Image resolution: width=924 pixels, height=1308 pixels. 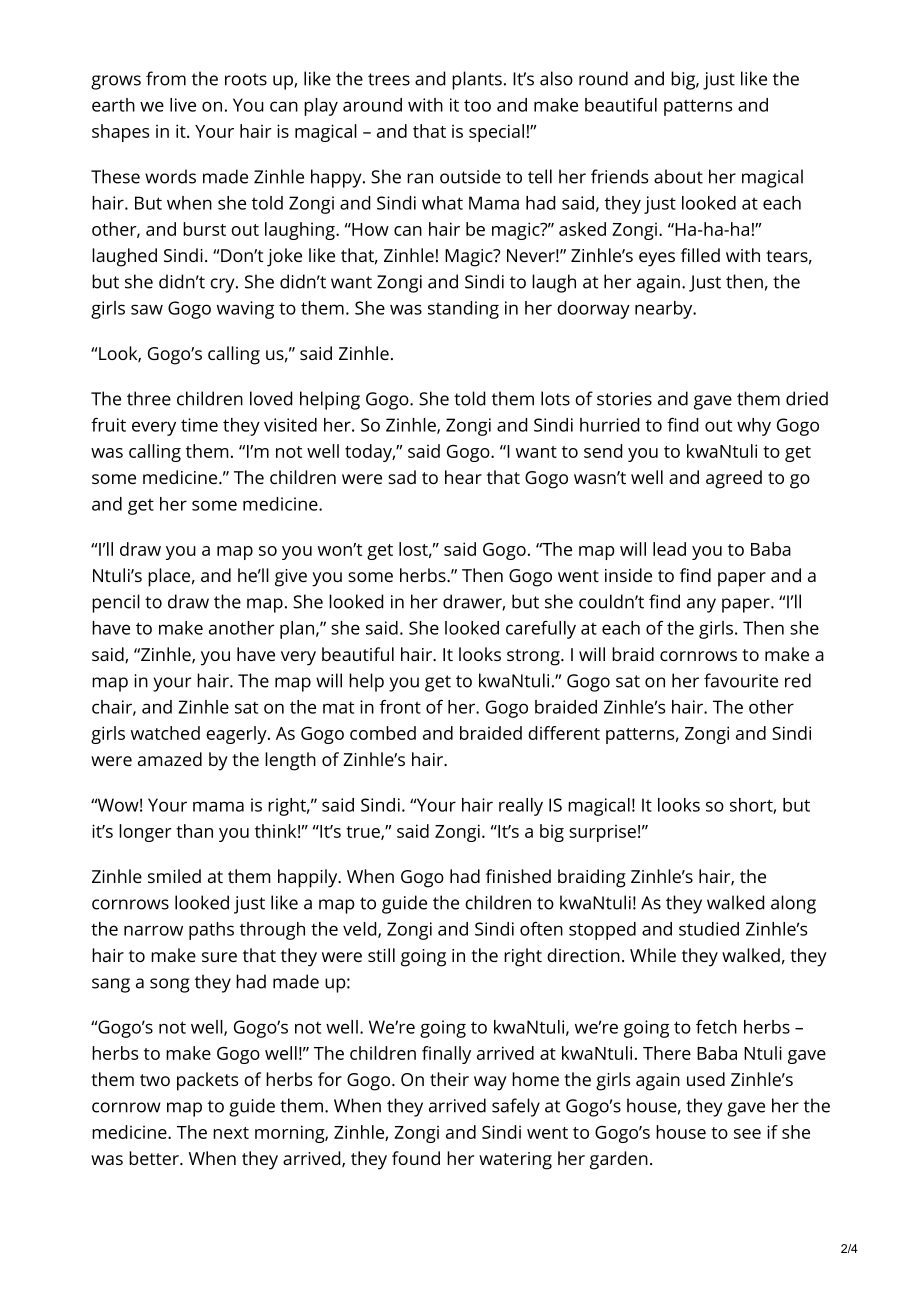 I want to click on about, so click(x=678, y=176).
